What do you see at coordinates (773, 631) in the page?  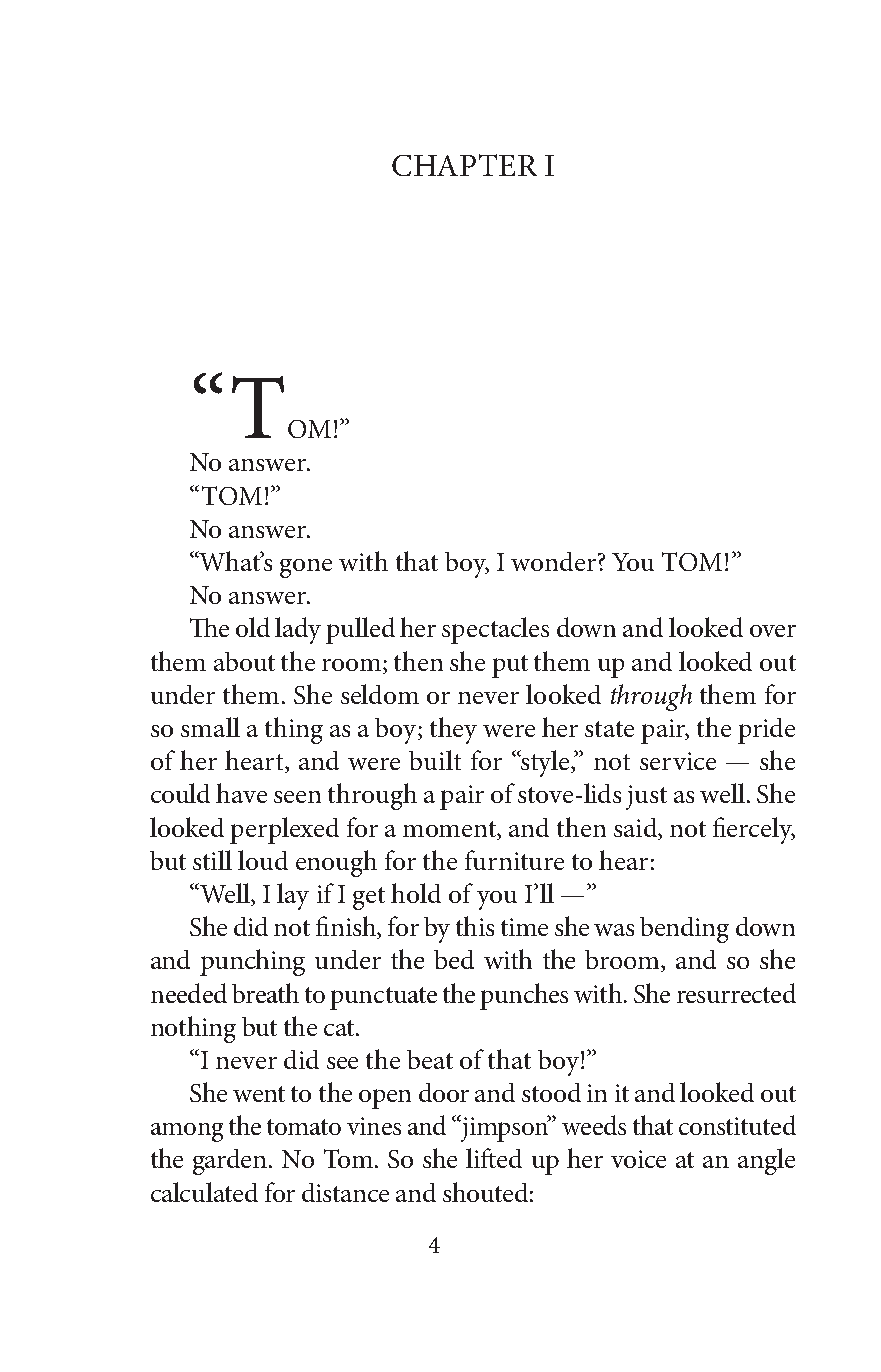 I see `over` at bounding box center [773, 631].
